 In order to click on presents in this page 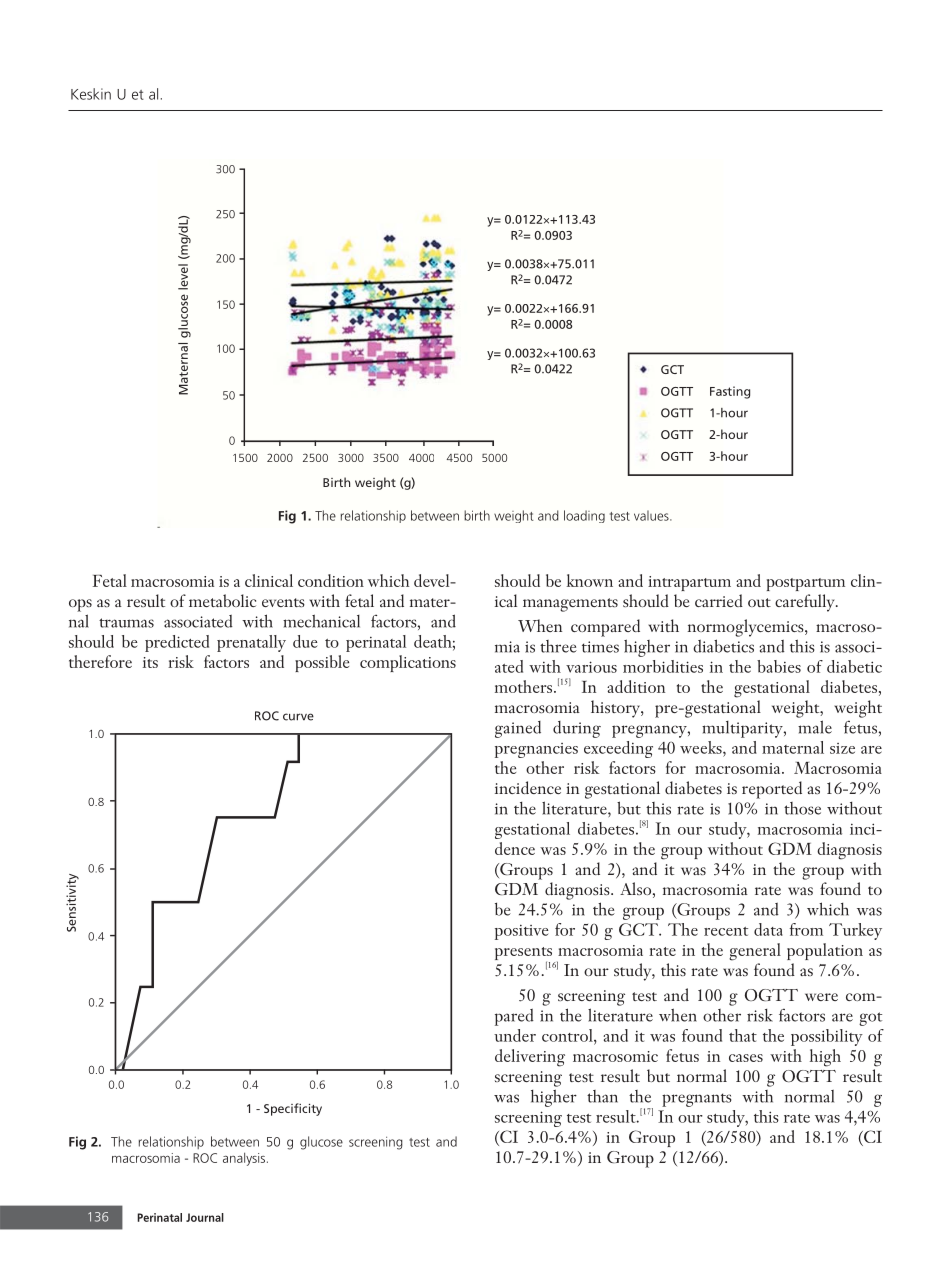, I will do `click(525, 955)`.
